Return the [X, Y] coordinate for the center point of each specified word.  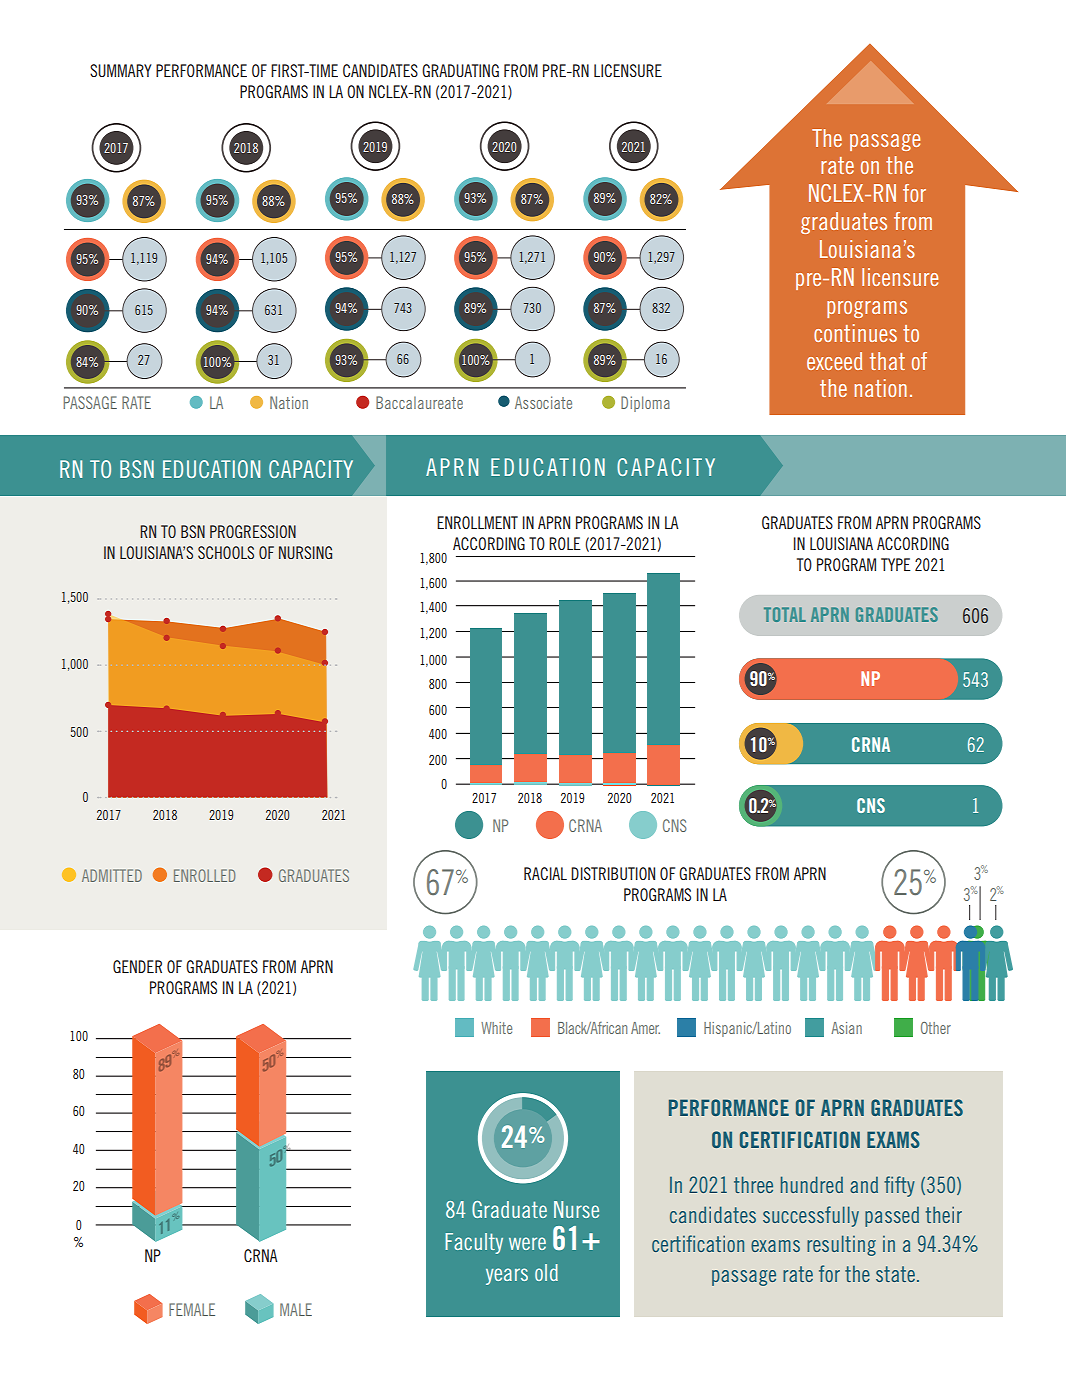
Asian [846, 1028]
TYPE [895, 564]
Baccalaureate [419, 402]
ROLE [564, 543]
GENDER [137, 966]
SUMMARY [121, 70]
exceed [834, 361]
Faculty [474, 1243]
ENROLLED [204, 875]
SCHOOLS [226, 552]
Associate [543, 402]
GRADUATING [460, 70]
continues [855, 333]
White [496, 1028]
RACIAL [545, 873]
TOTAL [785, 614]
